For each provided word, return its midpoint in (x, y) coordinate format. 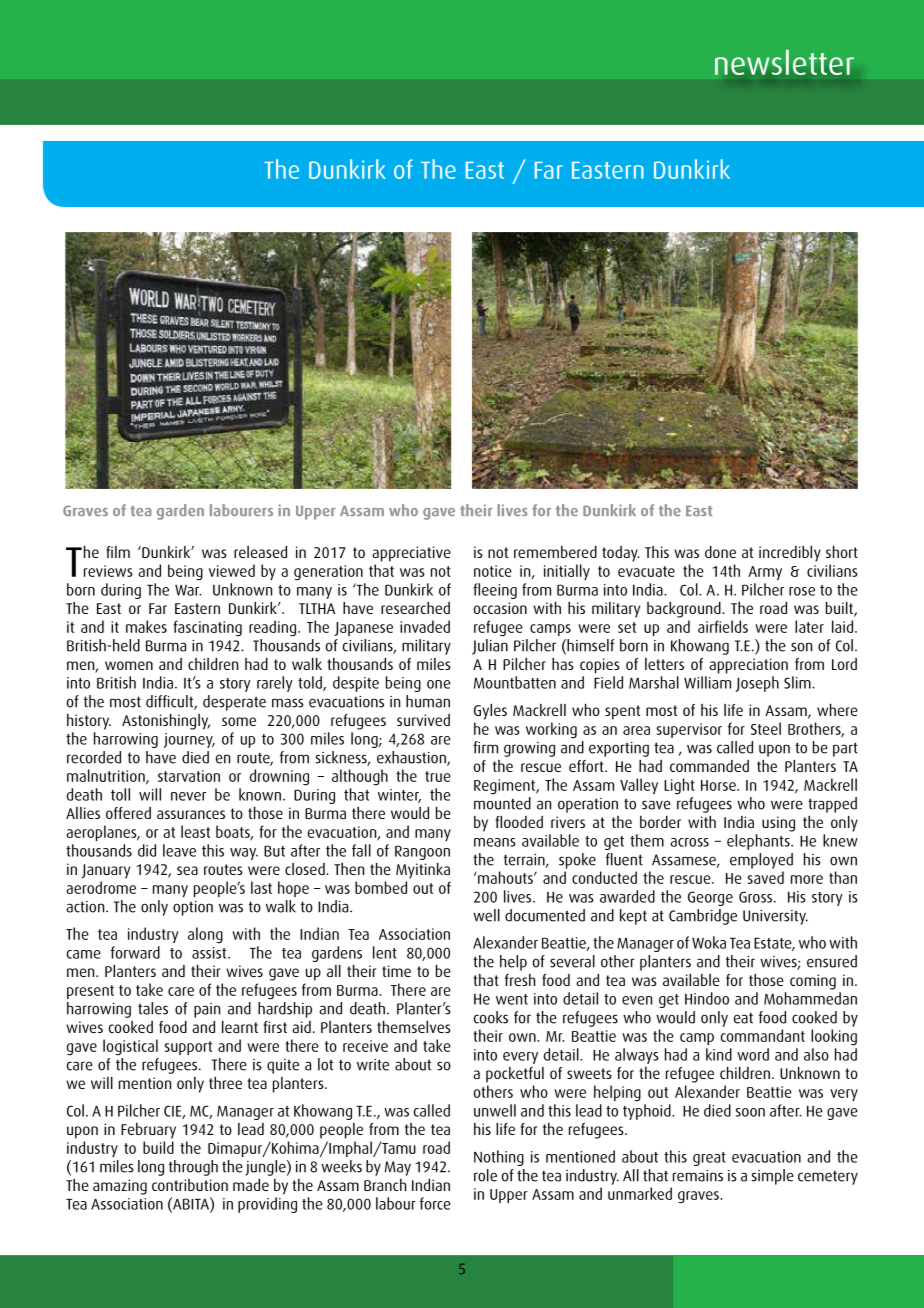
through (193, 1168)
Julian (490, 647)
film (118, 552)
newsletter (784, 62)
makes (146, 626)
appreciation (748, 666)
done (720, 552)
